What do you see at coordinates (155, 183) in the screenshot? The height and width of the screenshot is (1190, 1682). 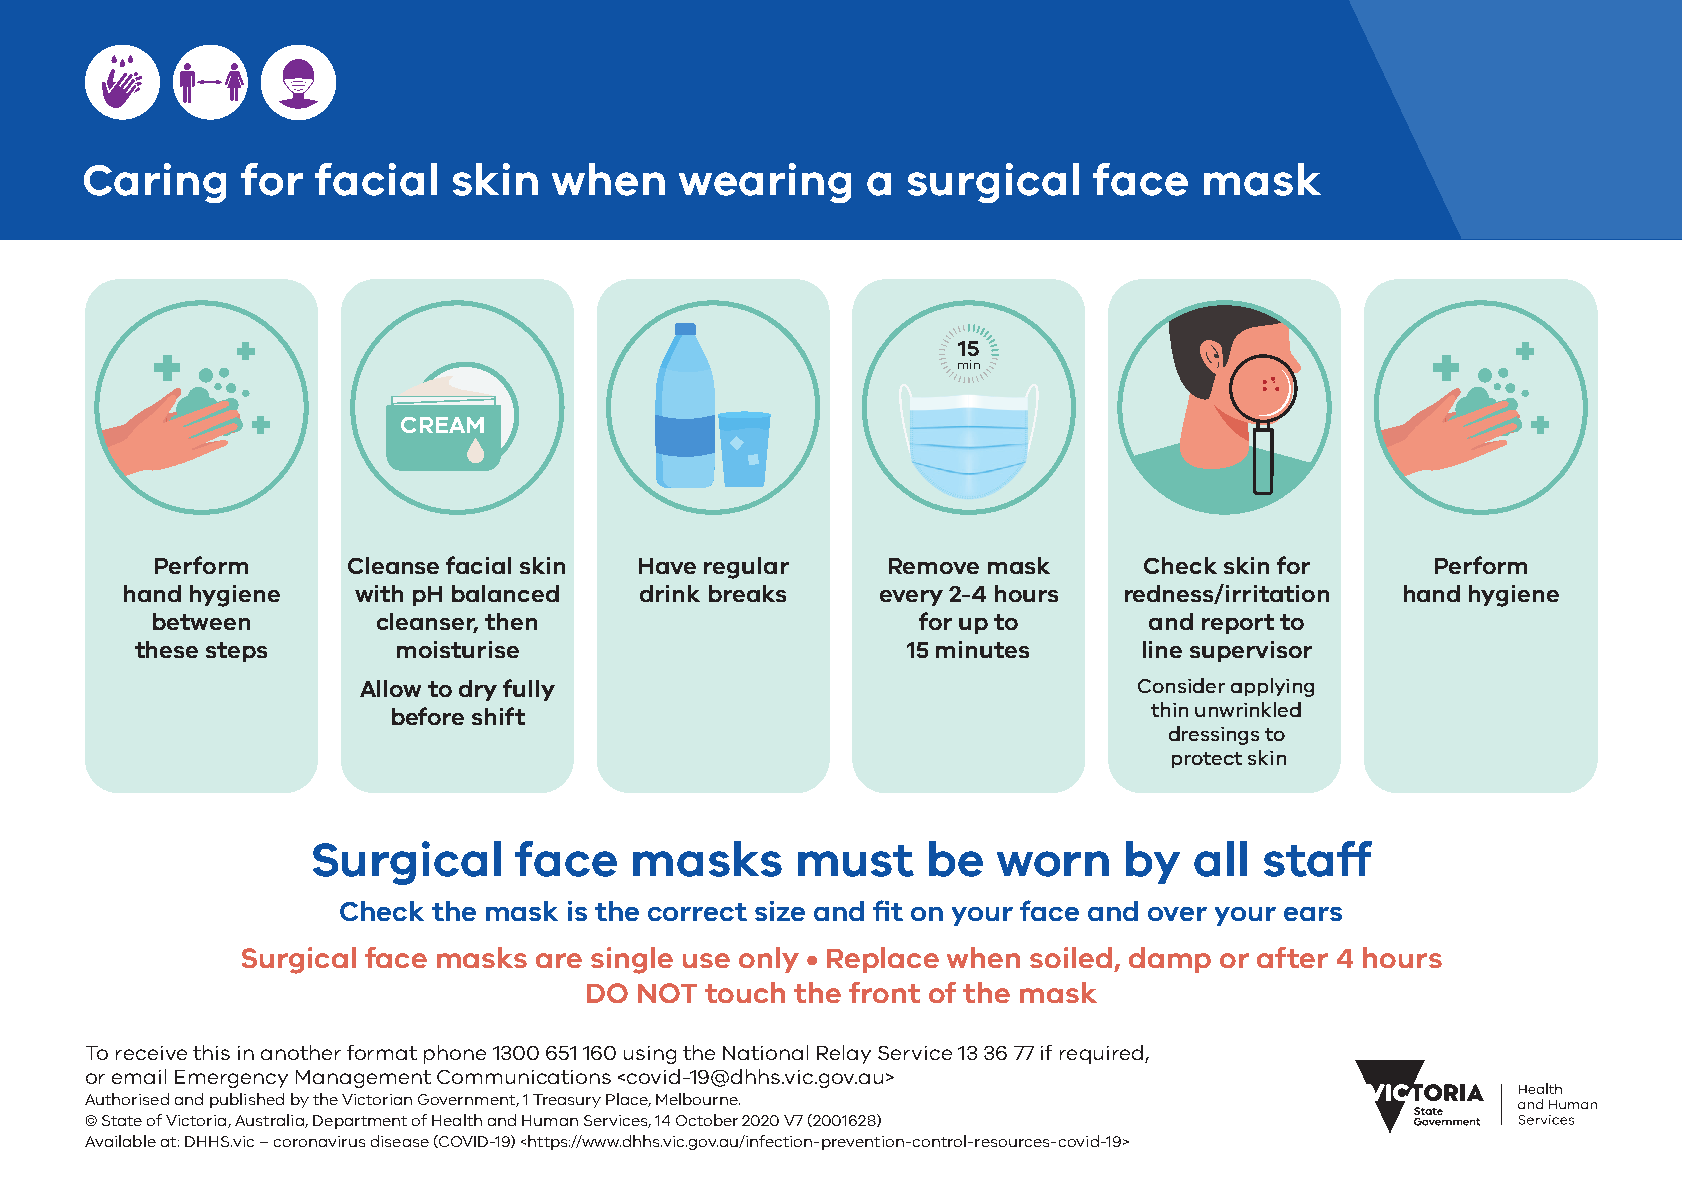 I see `Caring` at bounding box center [155, 183].
